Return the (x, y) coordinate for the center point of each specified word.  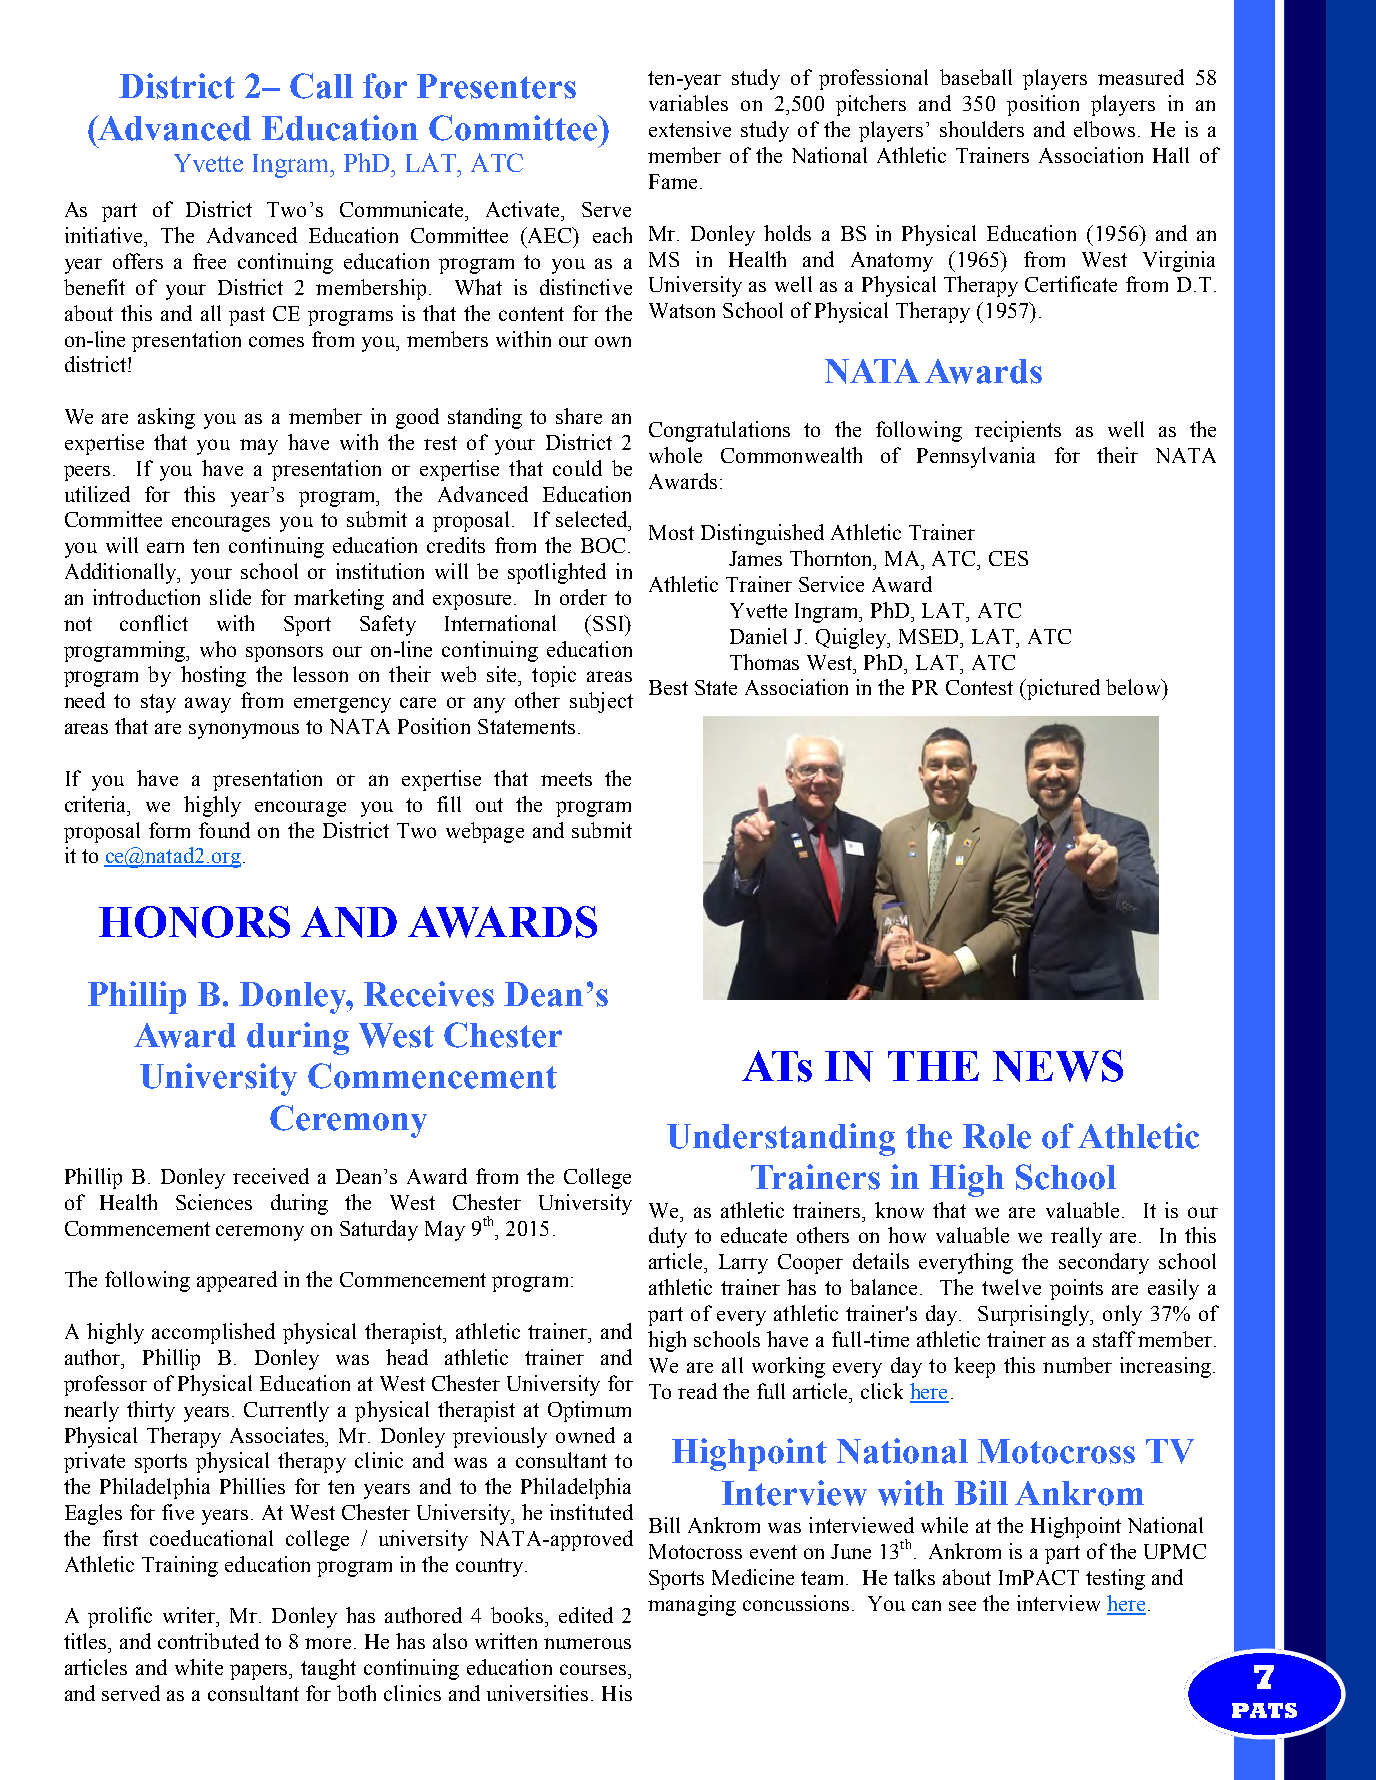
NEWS (1058, 1066)
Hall (1171, 155)
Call (321, 86)
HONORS (194, 922)
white (199, 1667)
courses (594, 1669)
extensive (690, 129)
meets (566, 779)
